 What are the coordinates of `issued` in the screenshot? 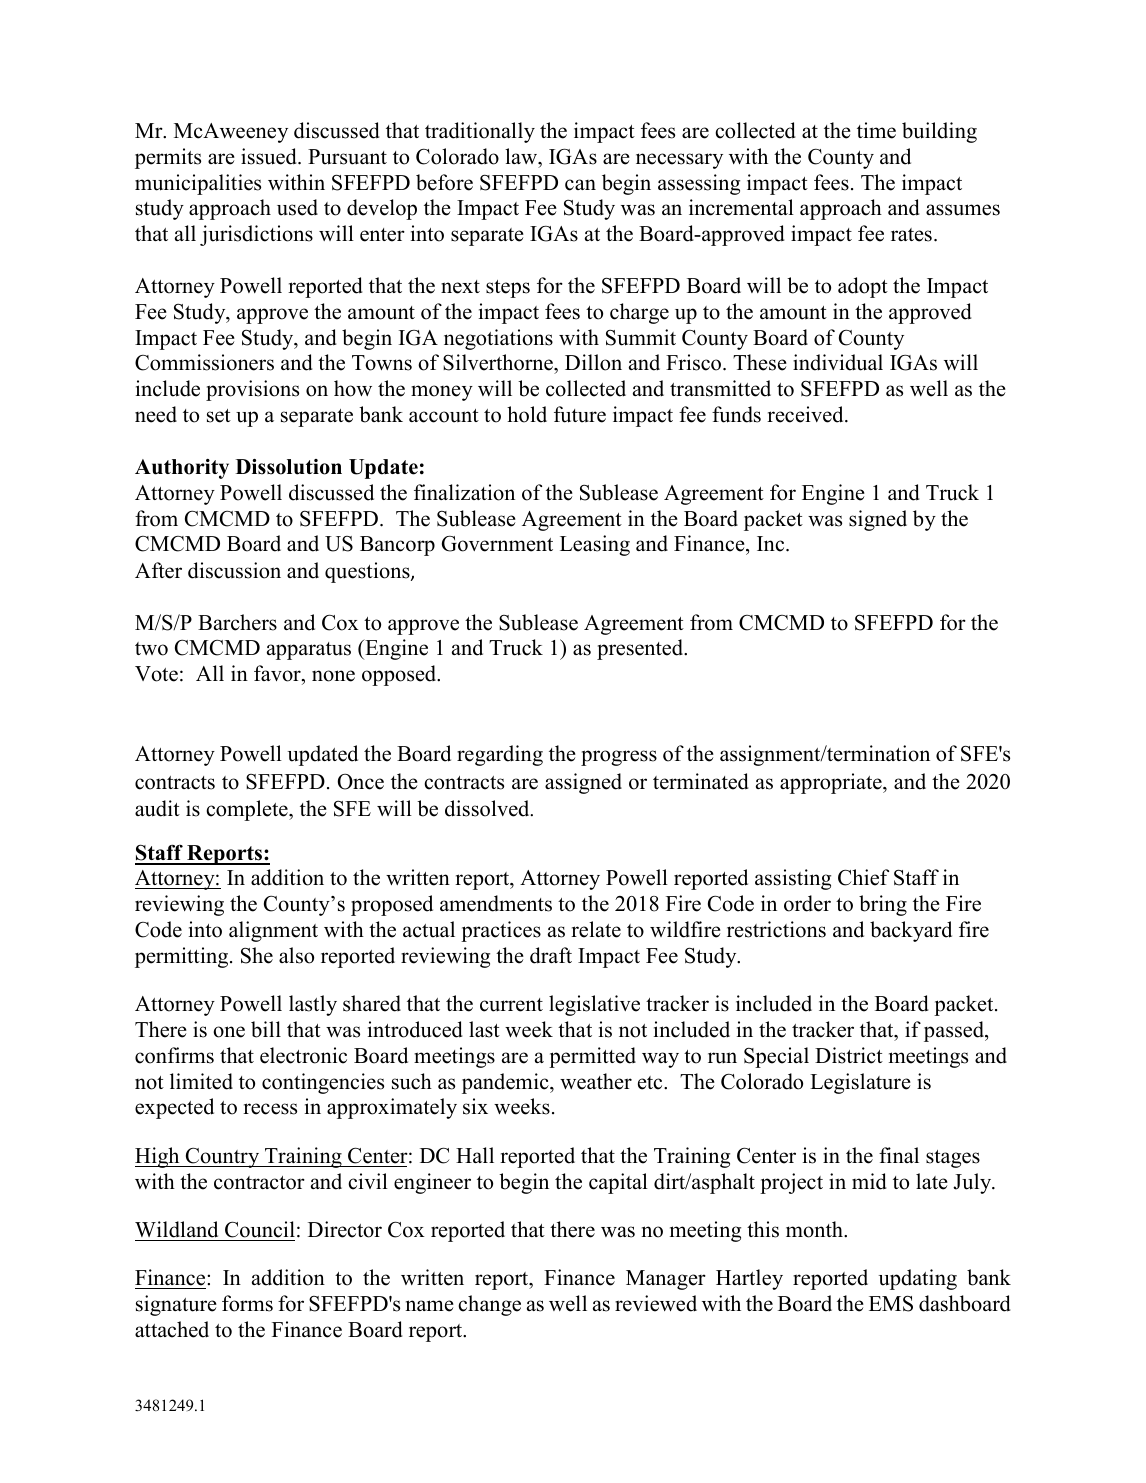 It's located at (270, 156).
